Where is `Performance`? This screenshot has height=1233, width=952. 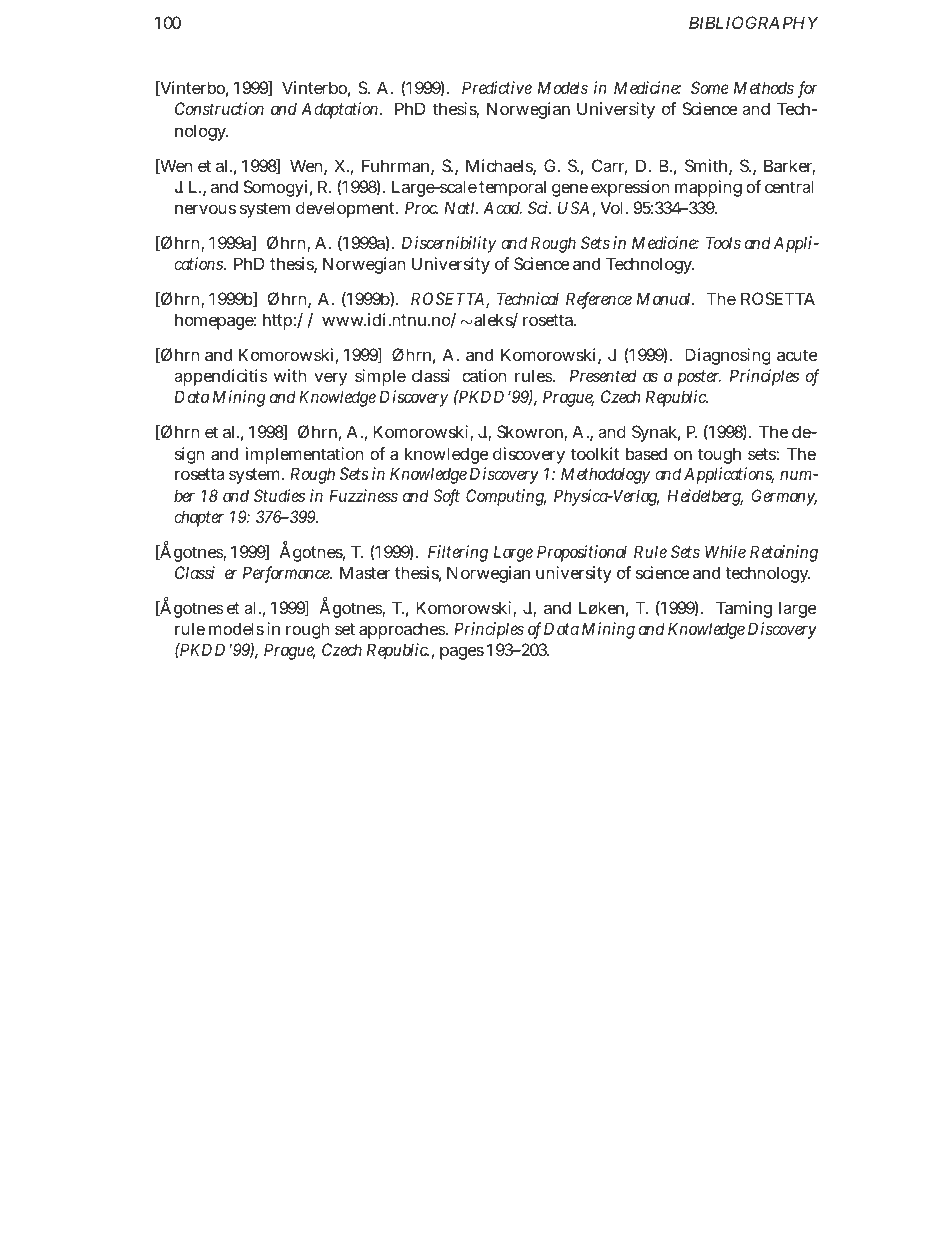 Performance is located at coordinates (287, 574).
